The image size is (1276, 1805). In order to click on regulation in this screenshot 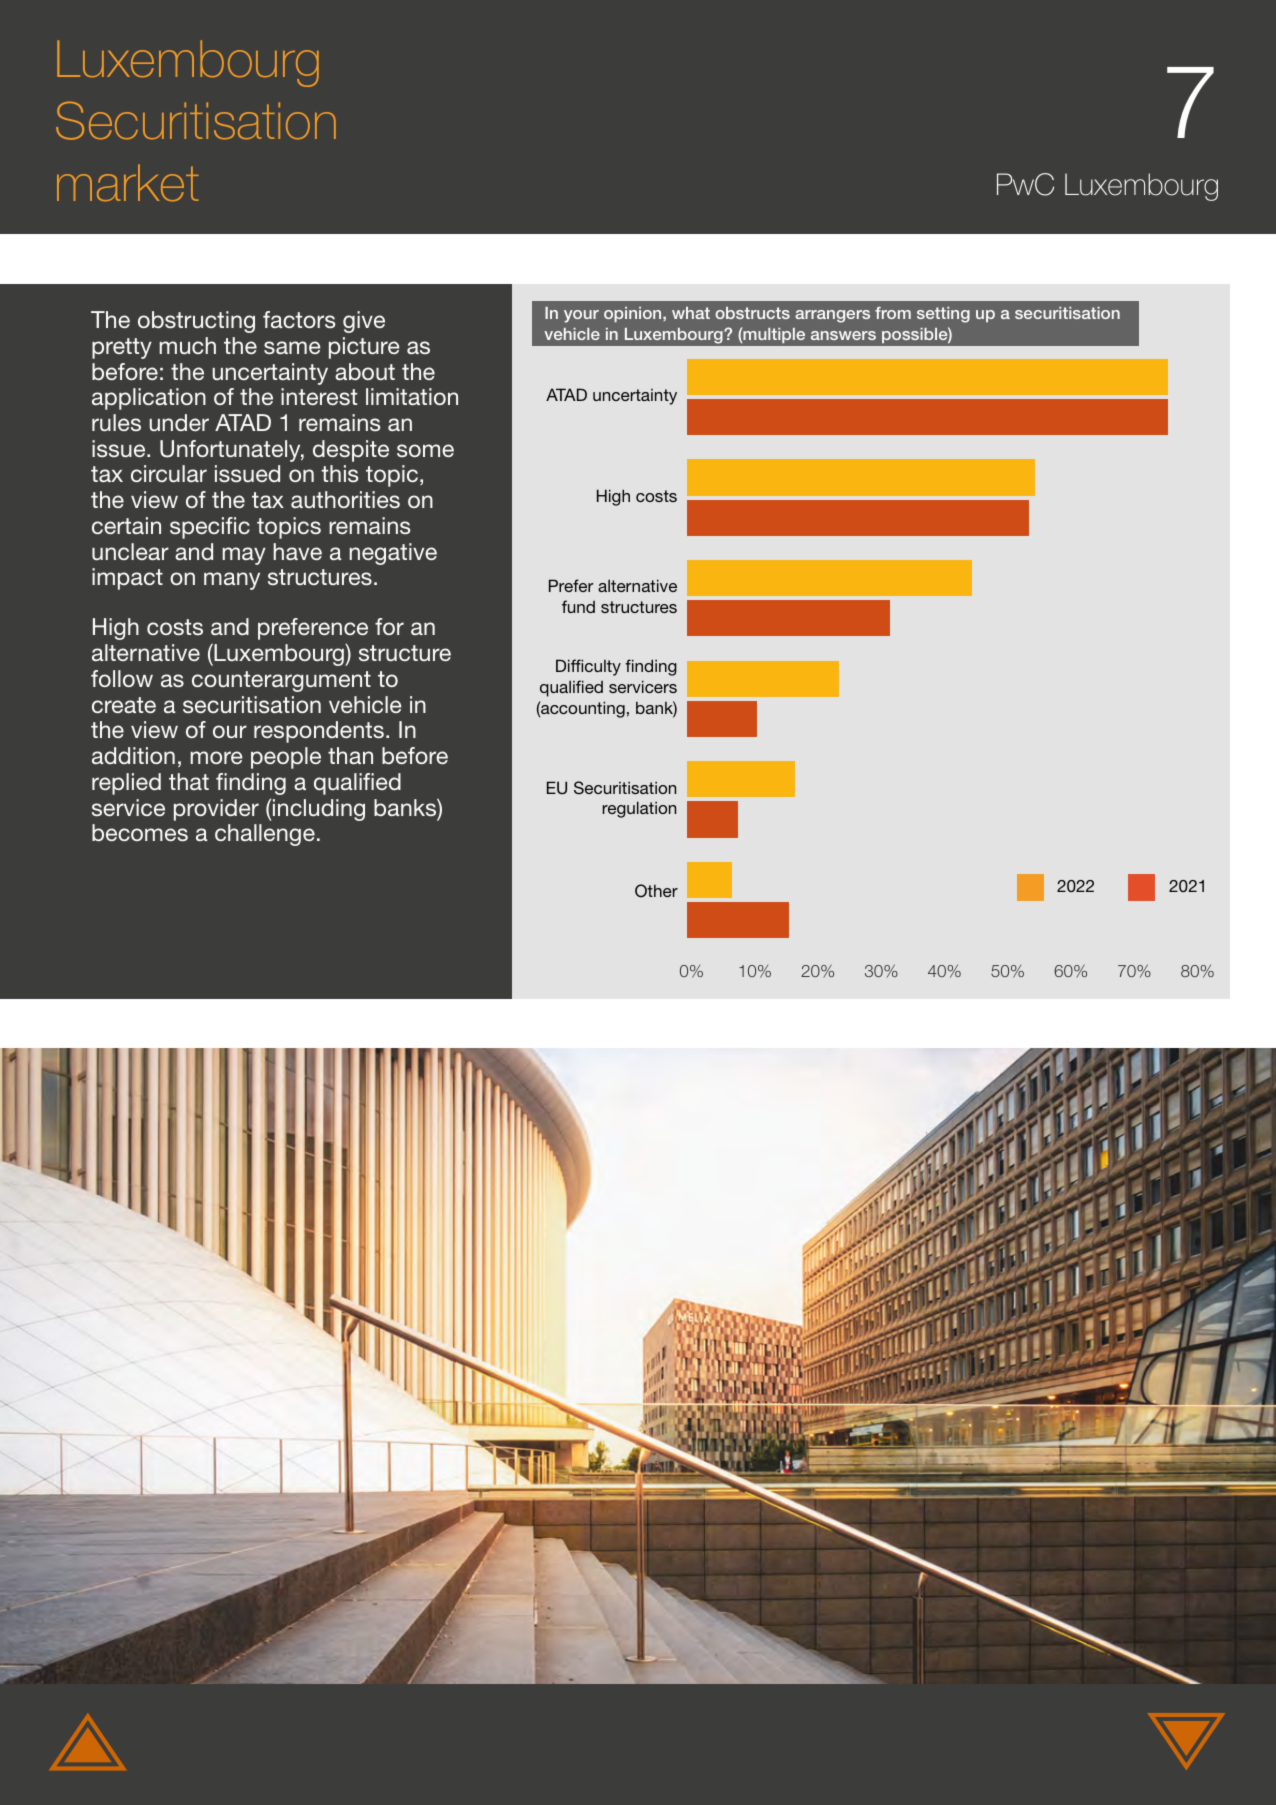, I will do `click(639, 809)`.
